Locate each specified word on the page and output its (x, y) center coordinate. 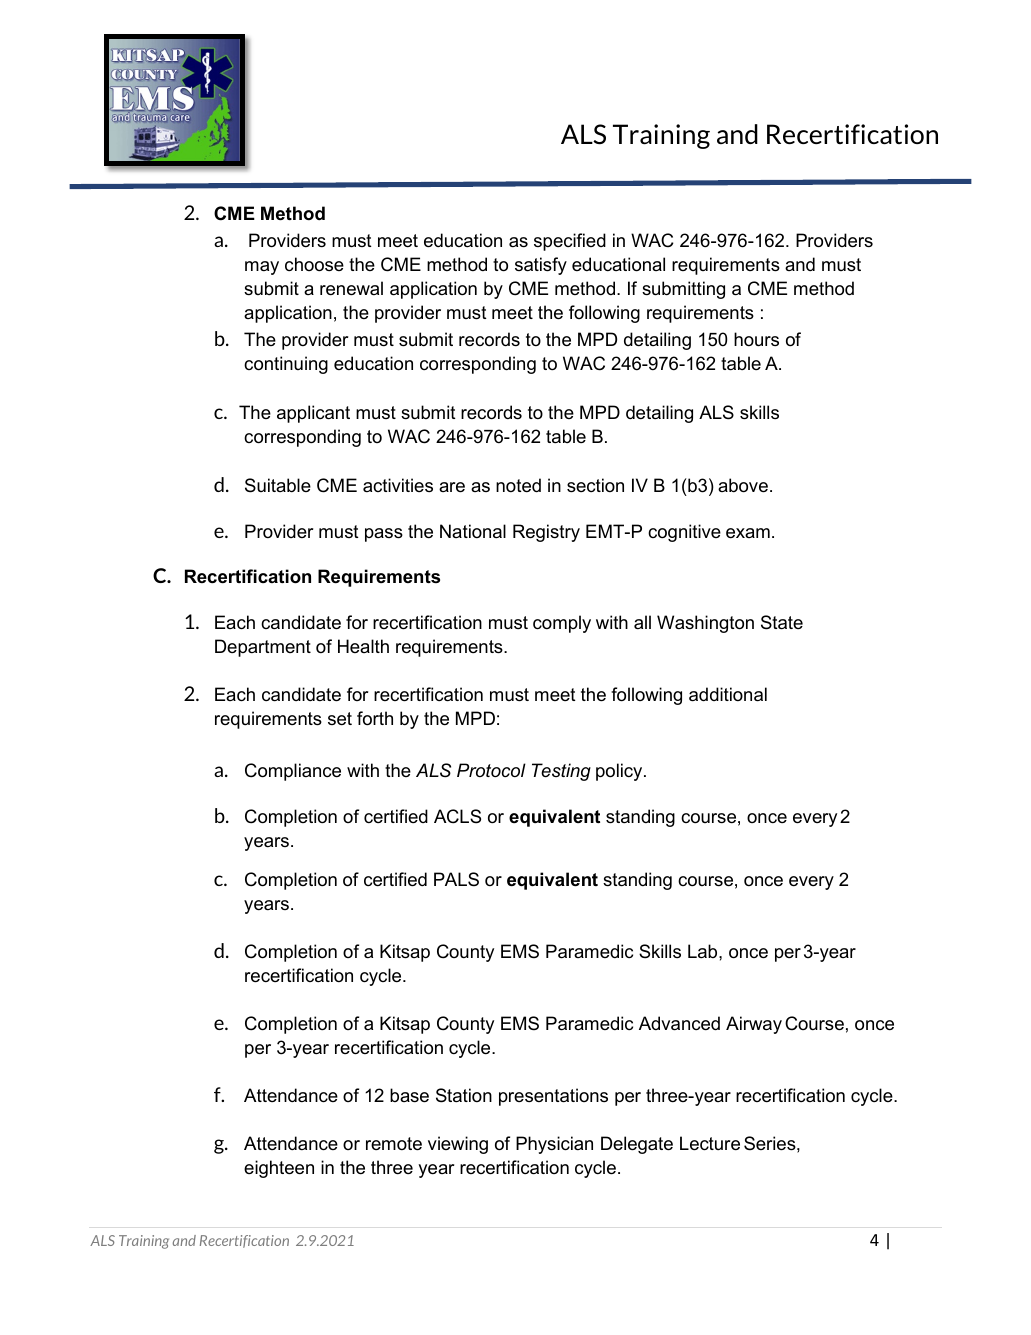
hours (756, 339)
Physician (554, 1145)
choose (314, 264)
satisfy (541, 266)
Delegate (637, 1145)
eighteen (279, 1169)
